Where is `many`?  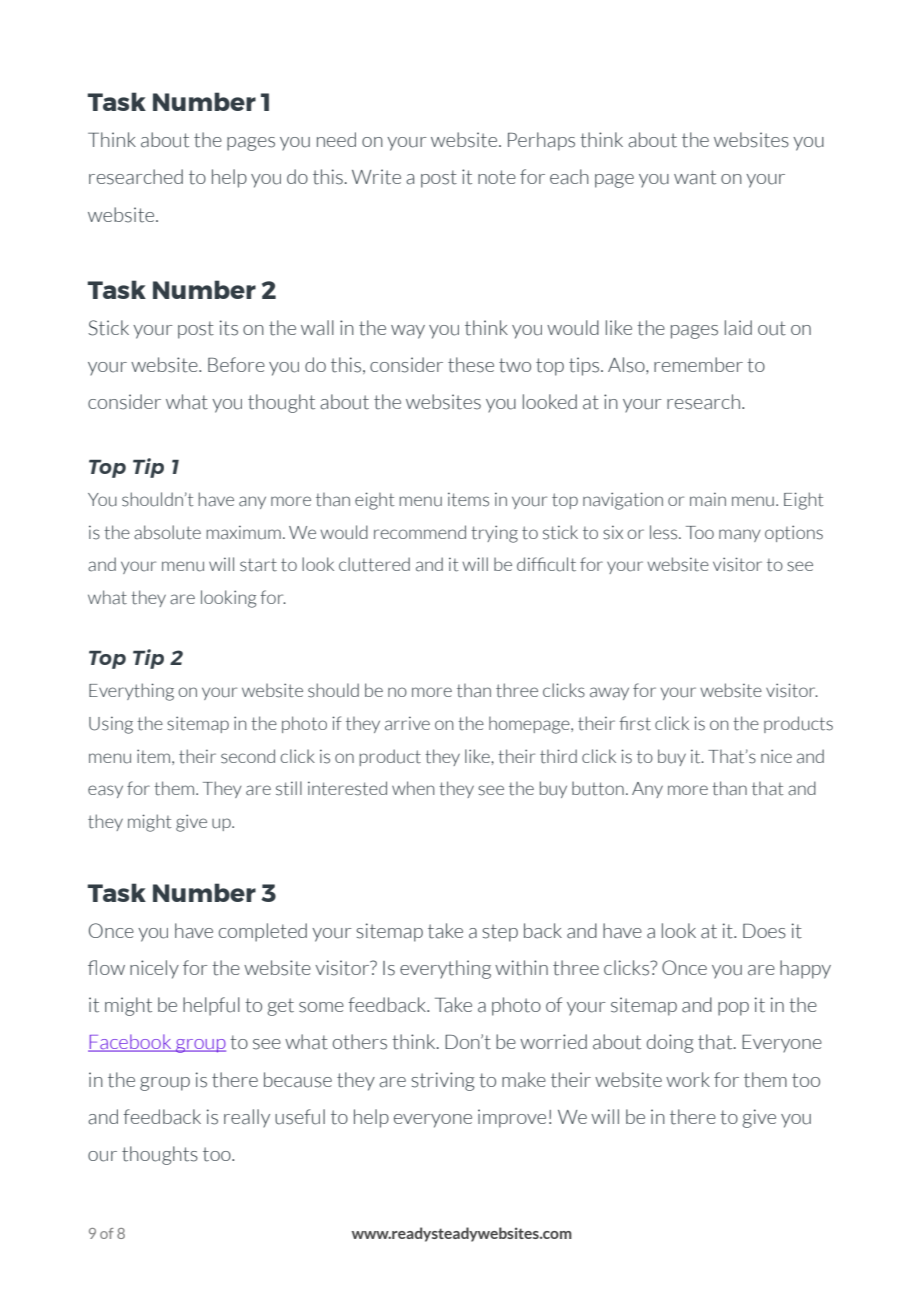
many is located at coordinates (740, 535).
